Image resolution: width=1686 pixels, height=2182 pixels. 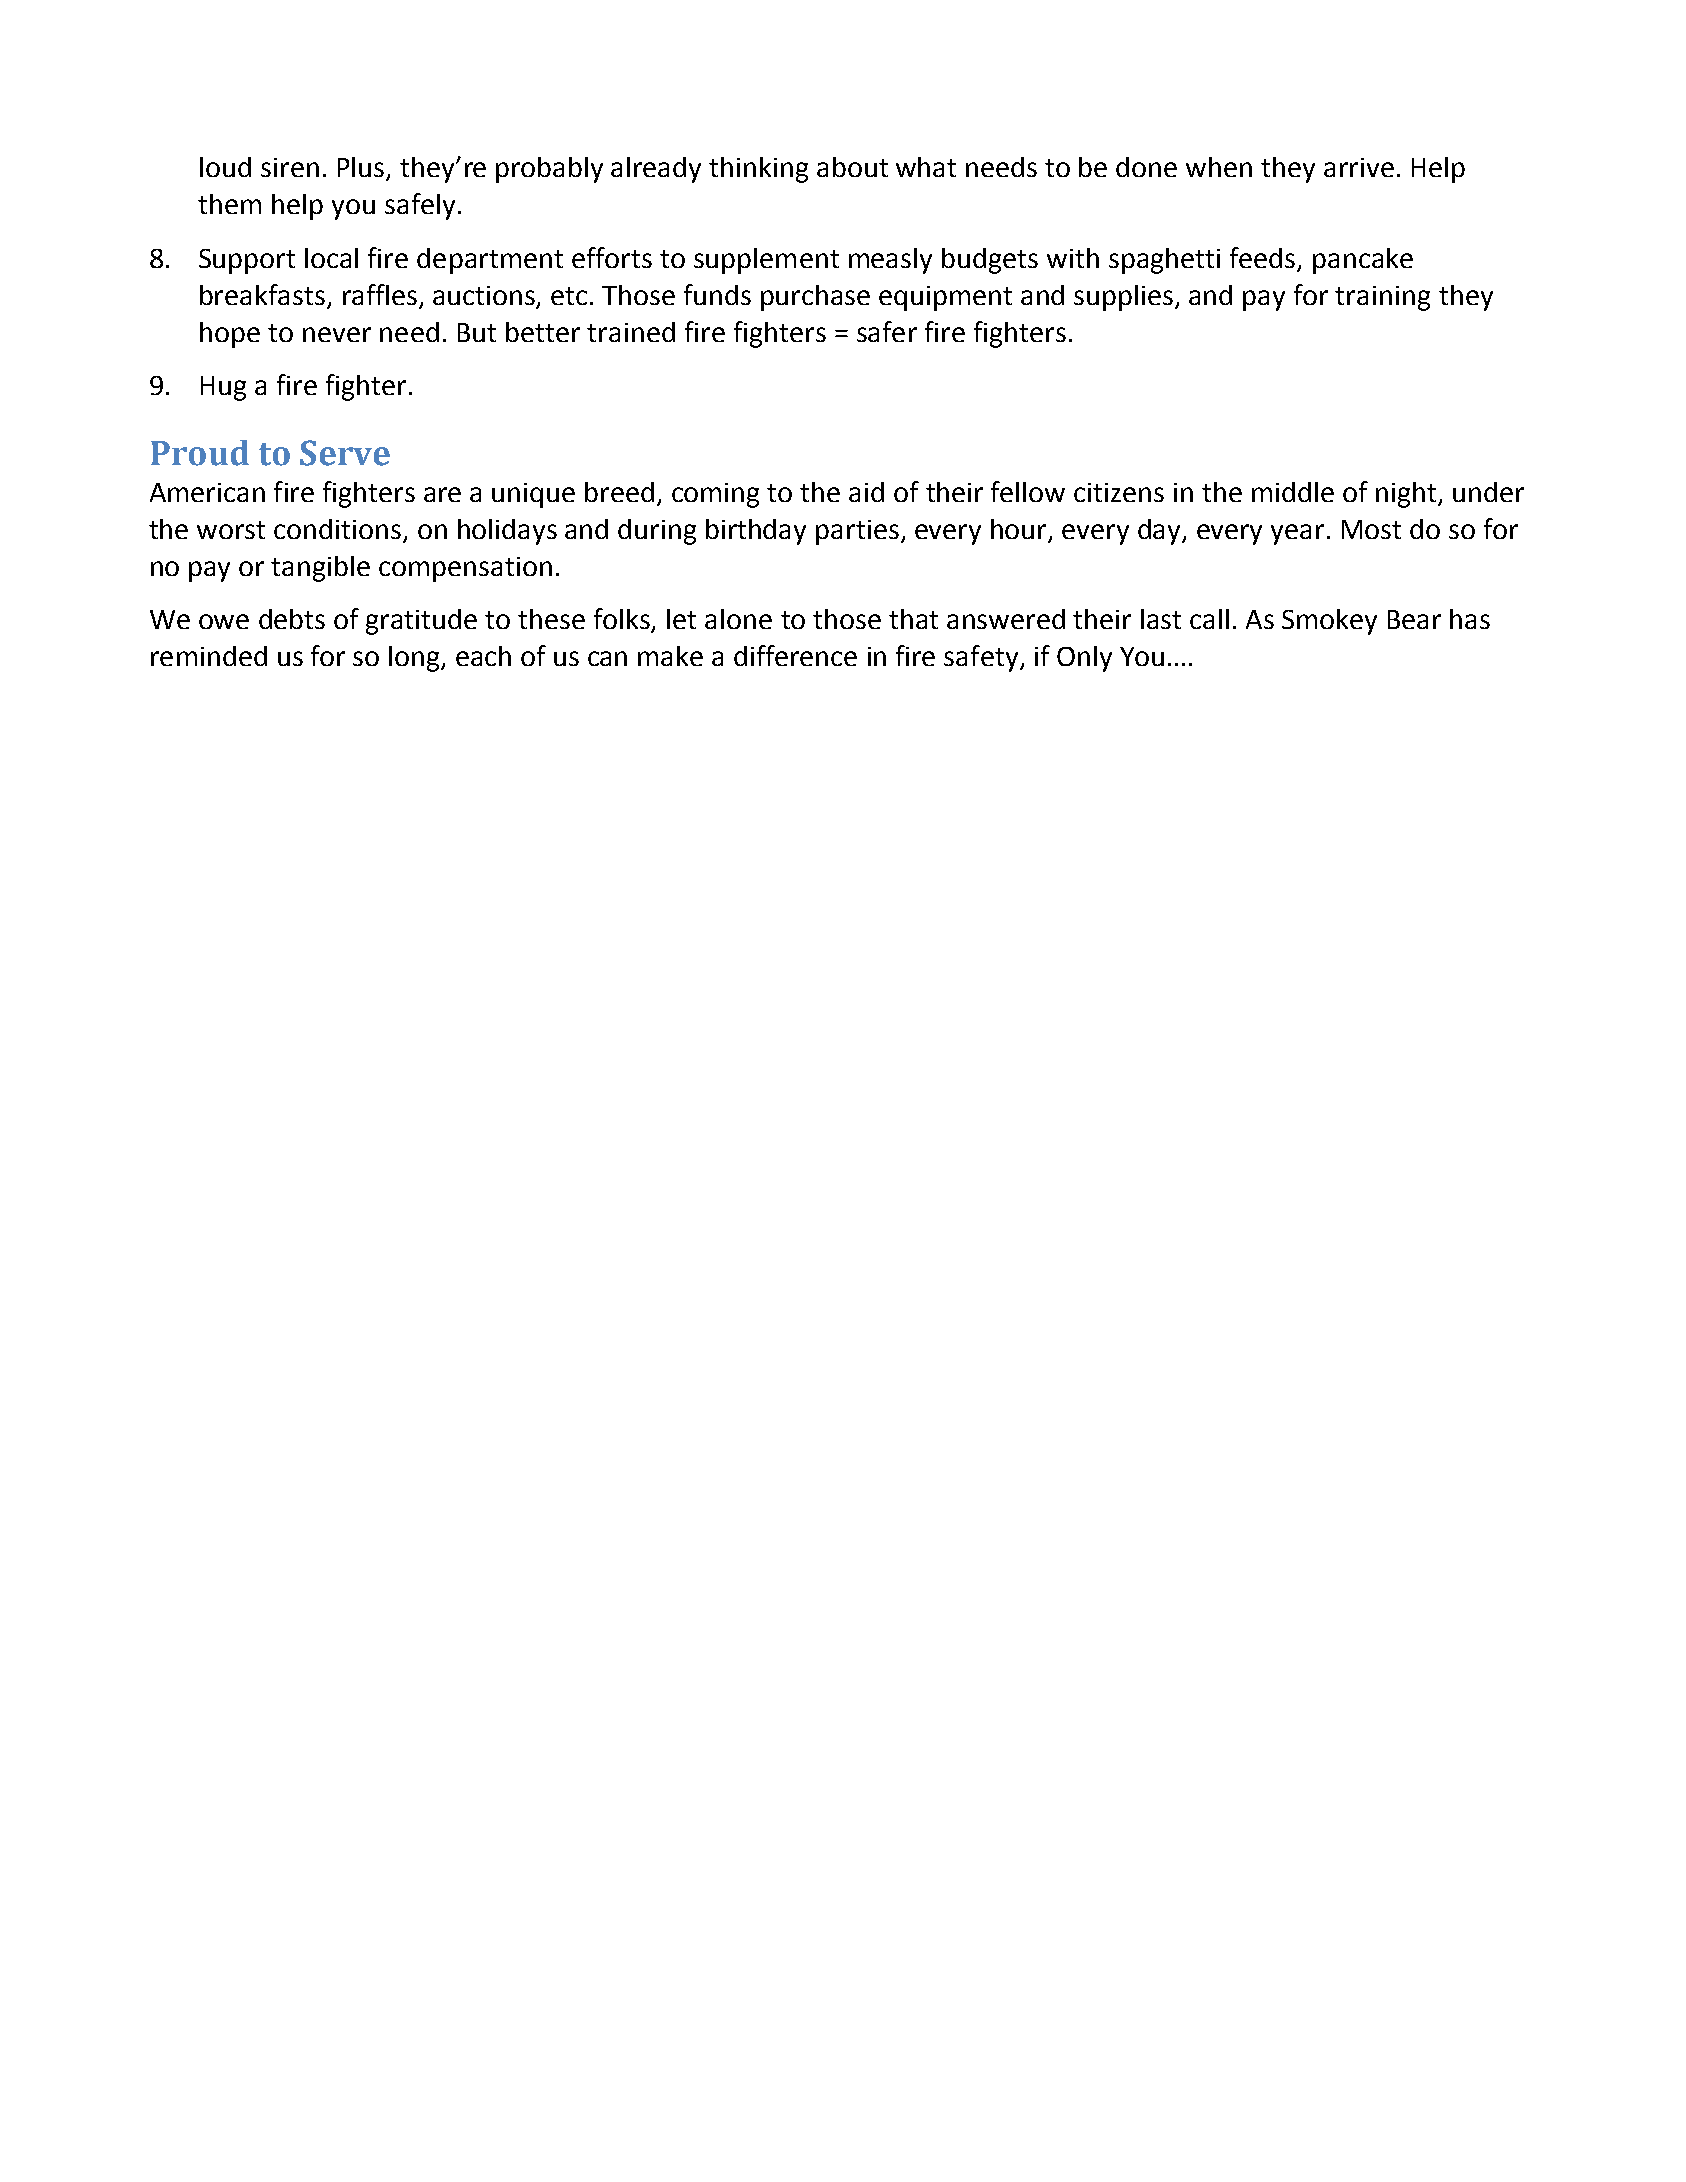 What do you see at coordinates (852, 167) in the screenshot?
I see `about` at bounding box center [852, 167].
